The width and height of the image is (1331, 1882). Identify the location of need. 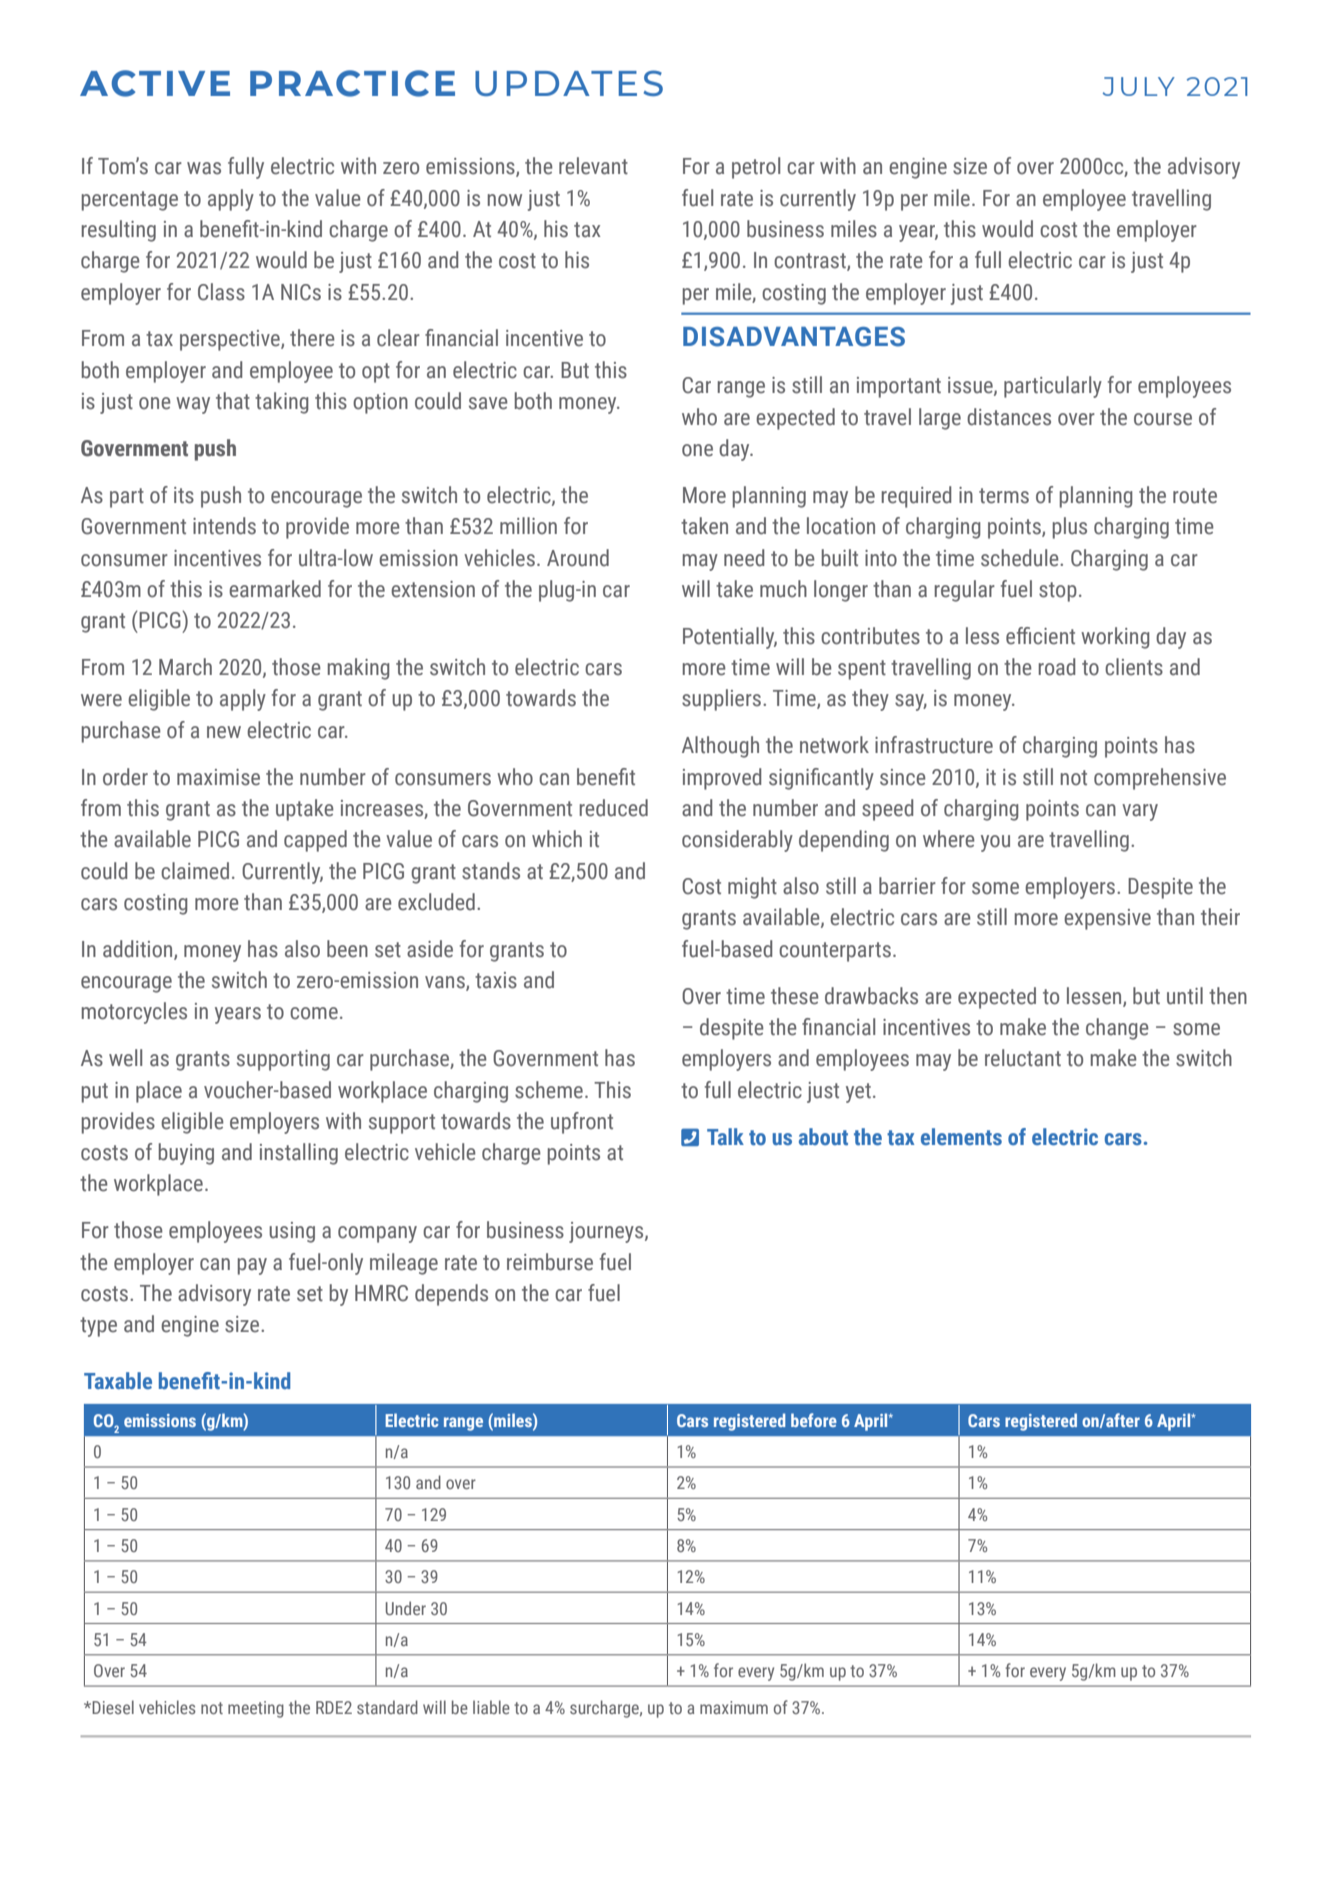
(744, 558).
